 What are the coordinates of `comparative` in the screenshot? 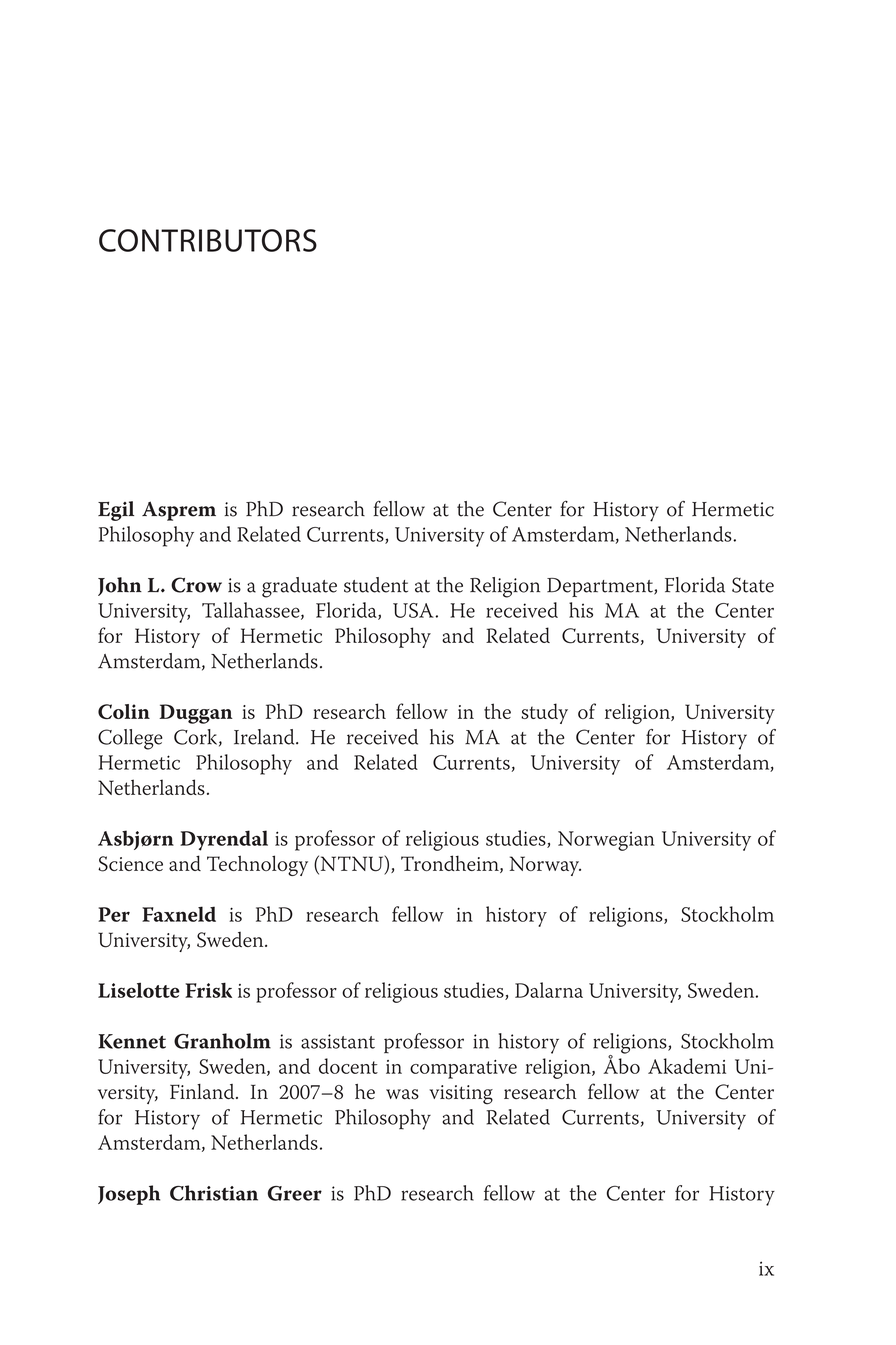 It's located at (463, 1069).
